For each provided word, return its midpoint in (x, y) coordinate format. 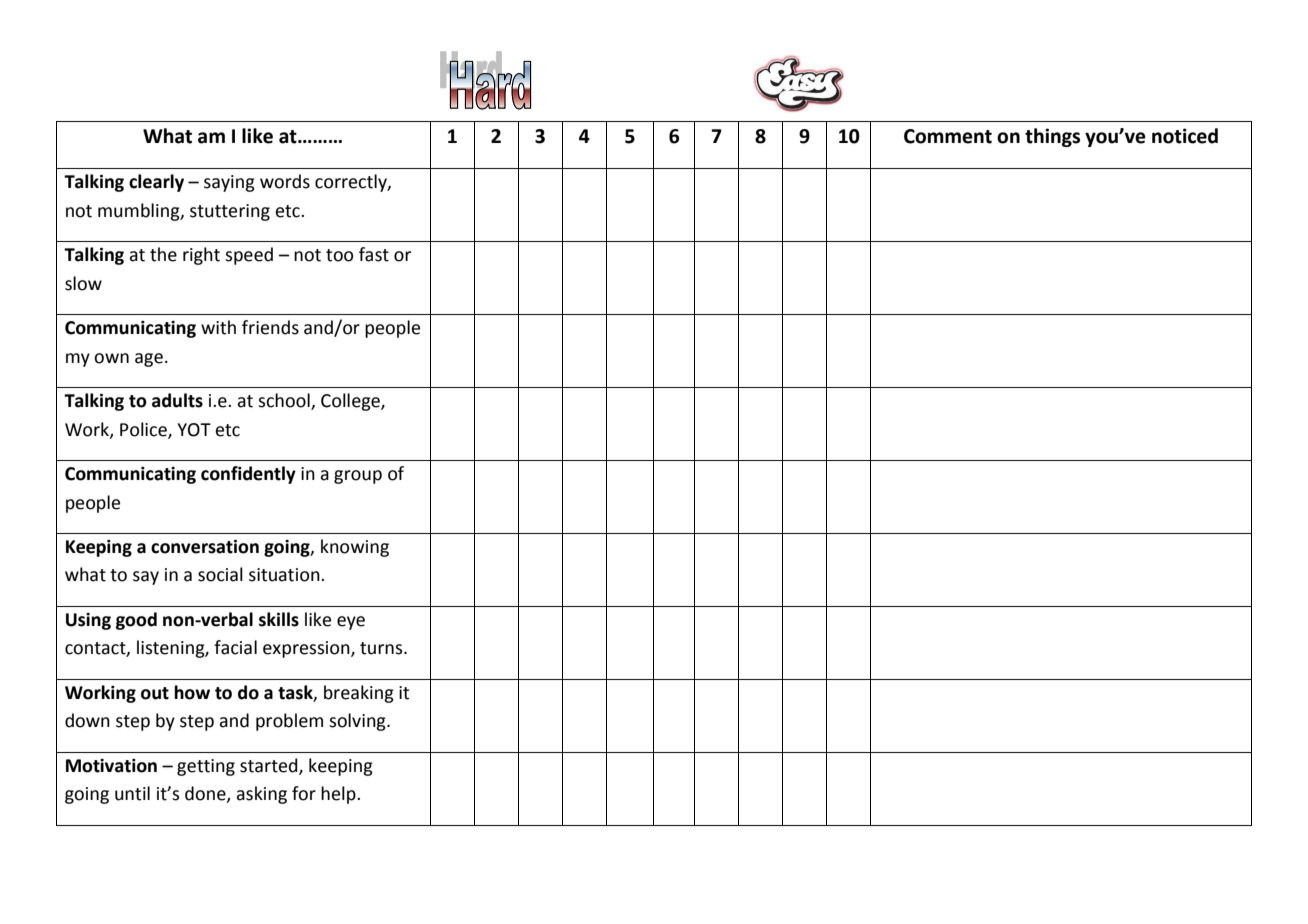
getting (206, 767)
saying (229, 183)
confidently (248, 475)
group (358, 477)
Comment (948, 136)
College (351, 402)
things (1052, 137)
